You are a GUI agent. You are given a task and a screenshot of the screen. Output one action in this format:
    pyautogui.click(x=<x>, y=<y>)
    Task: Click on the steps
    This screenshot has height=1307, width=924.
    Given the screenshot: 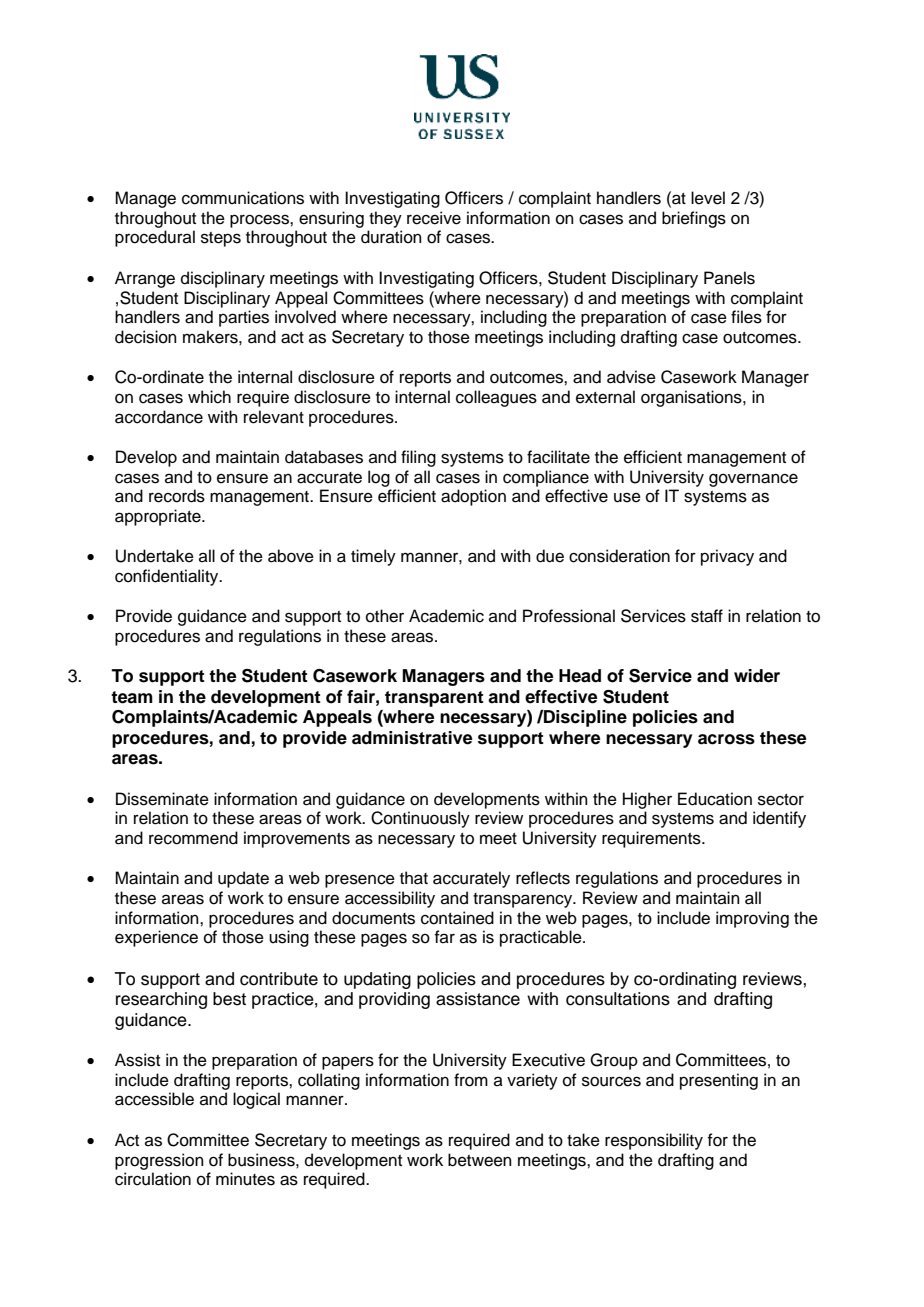 What is the action you would take?
    pyautogui.click(x=221, y=239)
